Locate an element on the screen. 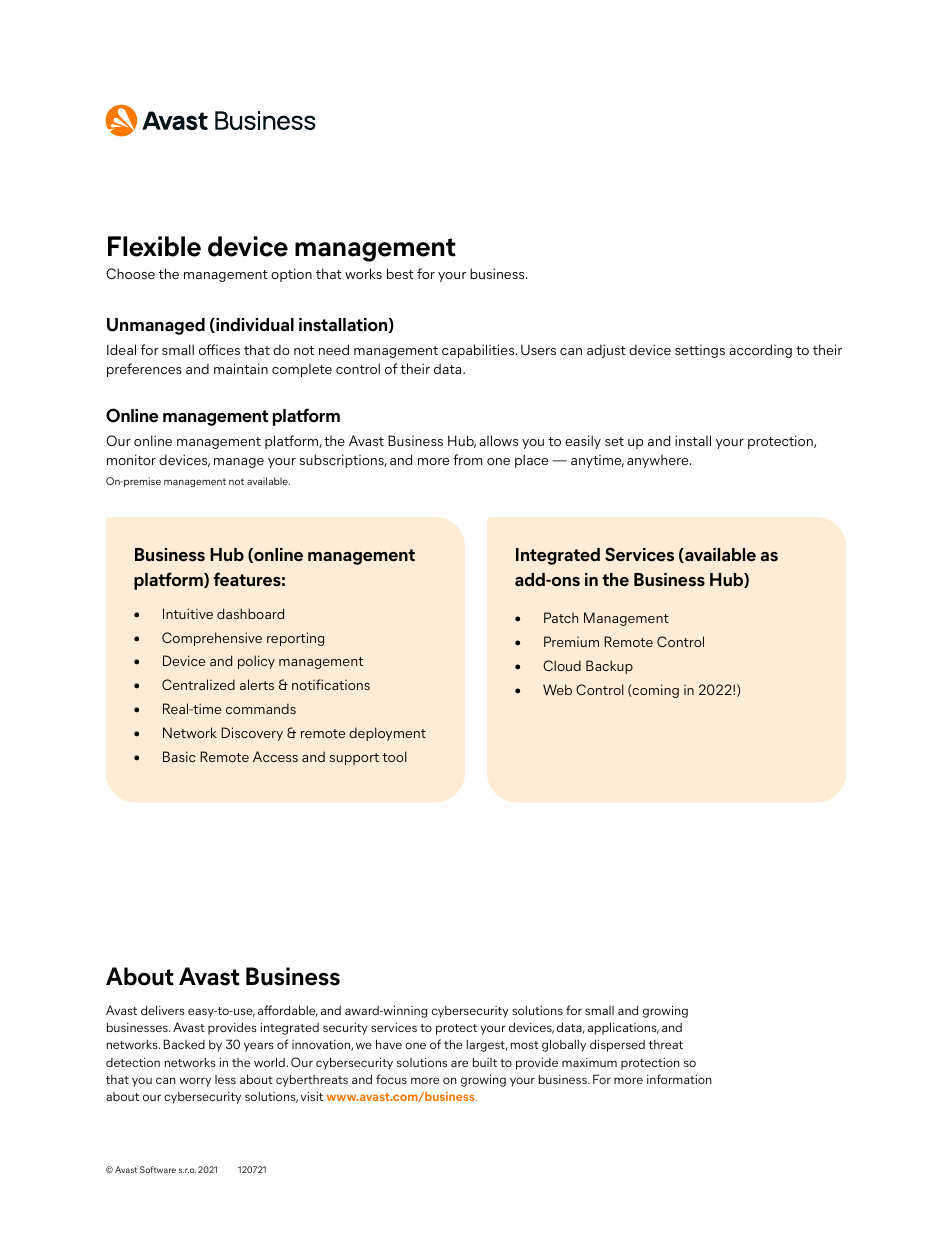 The height and width of the screenshot is (1233, 952). Centralized is located at coordinates (198, 684).
